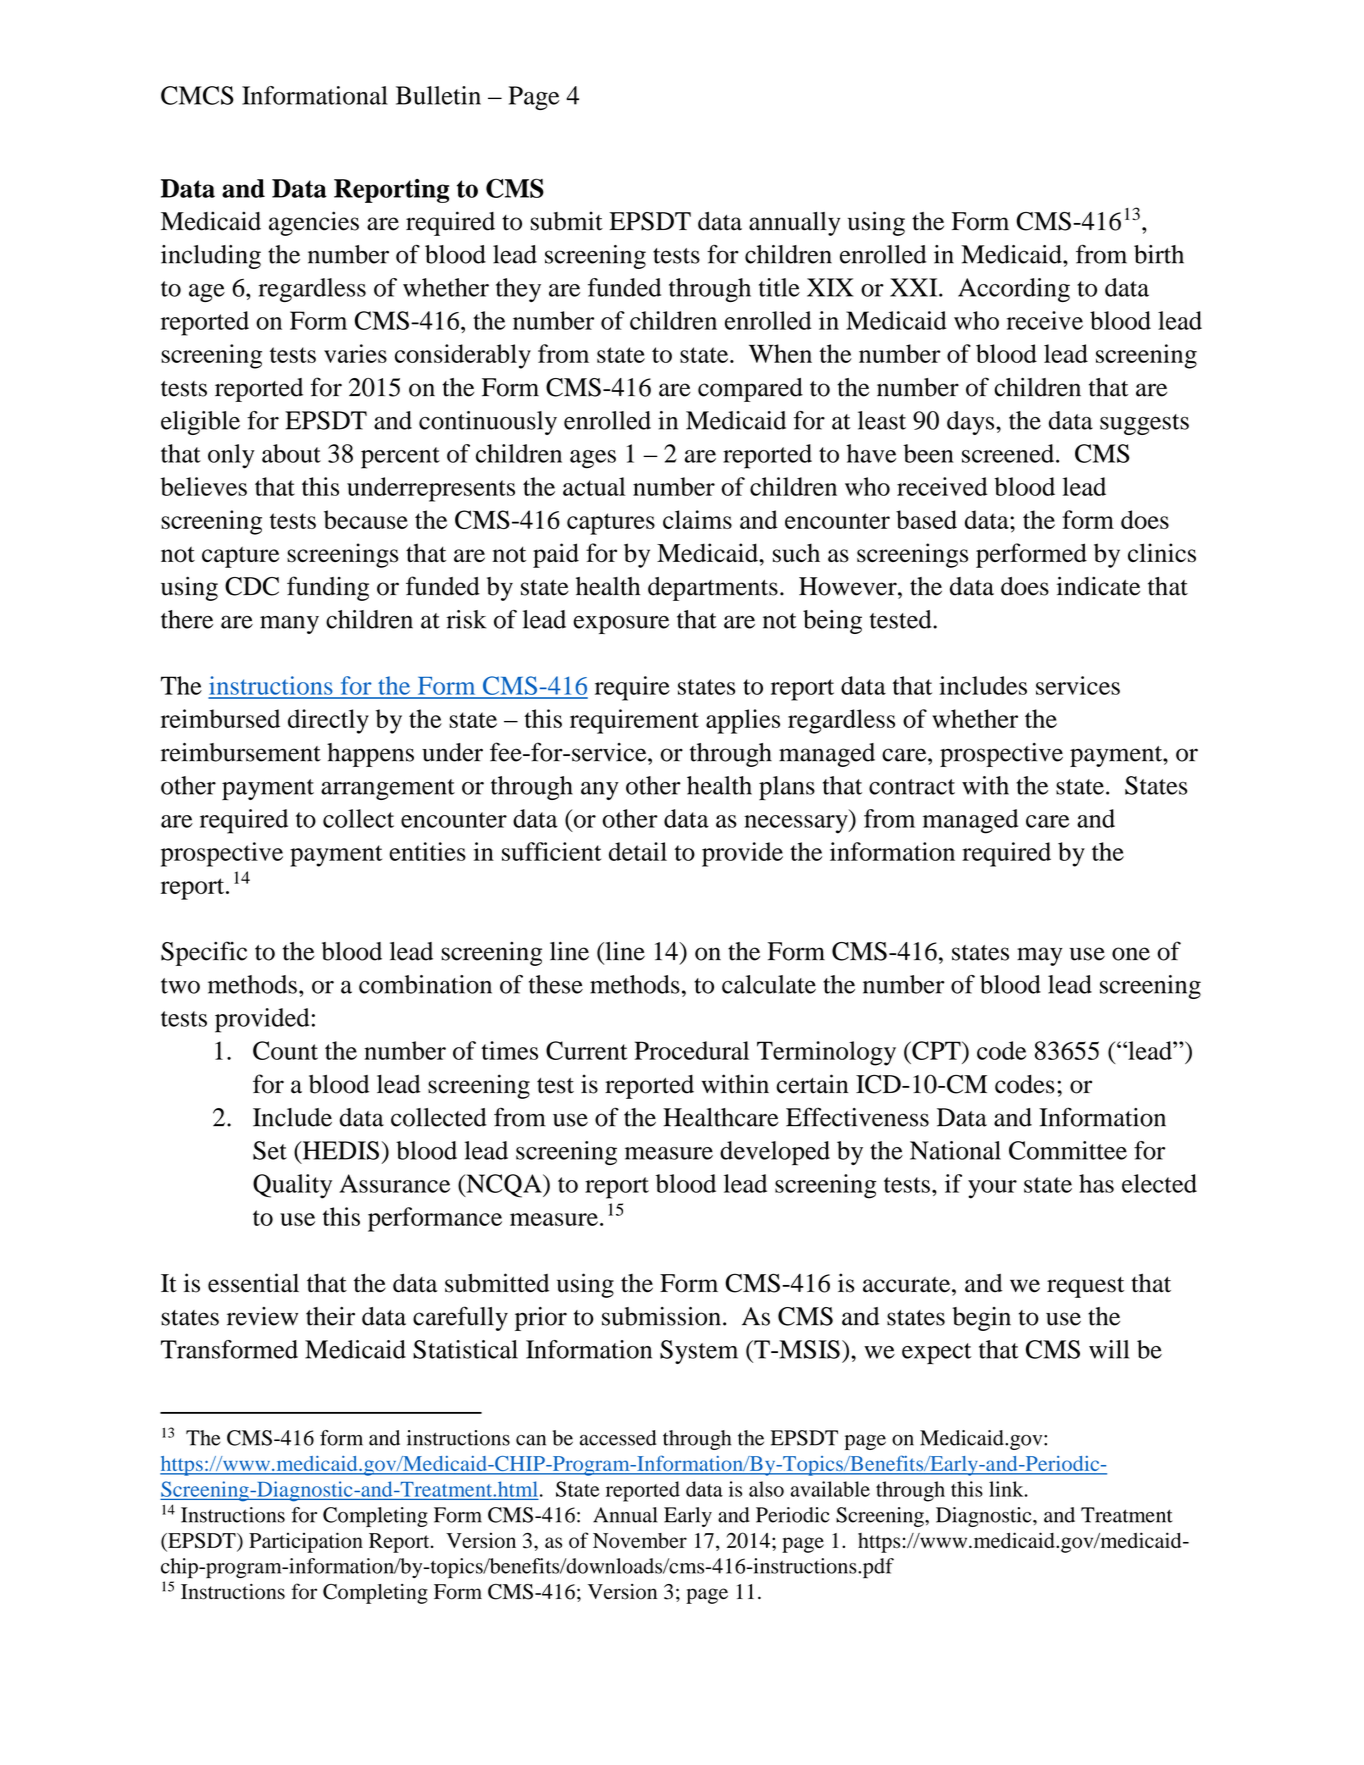 The height and width of the screenshot is (1765, 1364). Describe the element at coordinates (691, 1050) in the screenshot. I see `Procedural` at that location.
